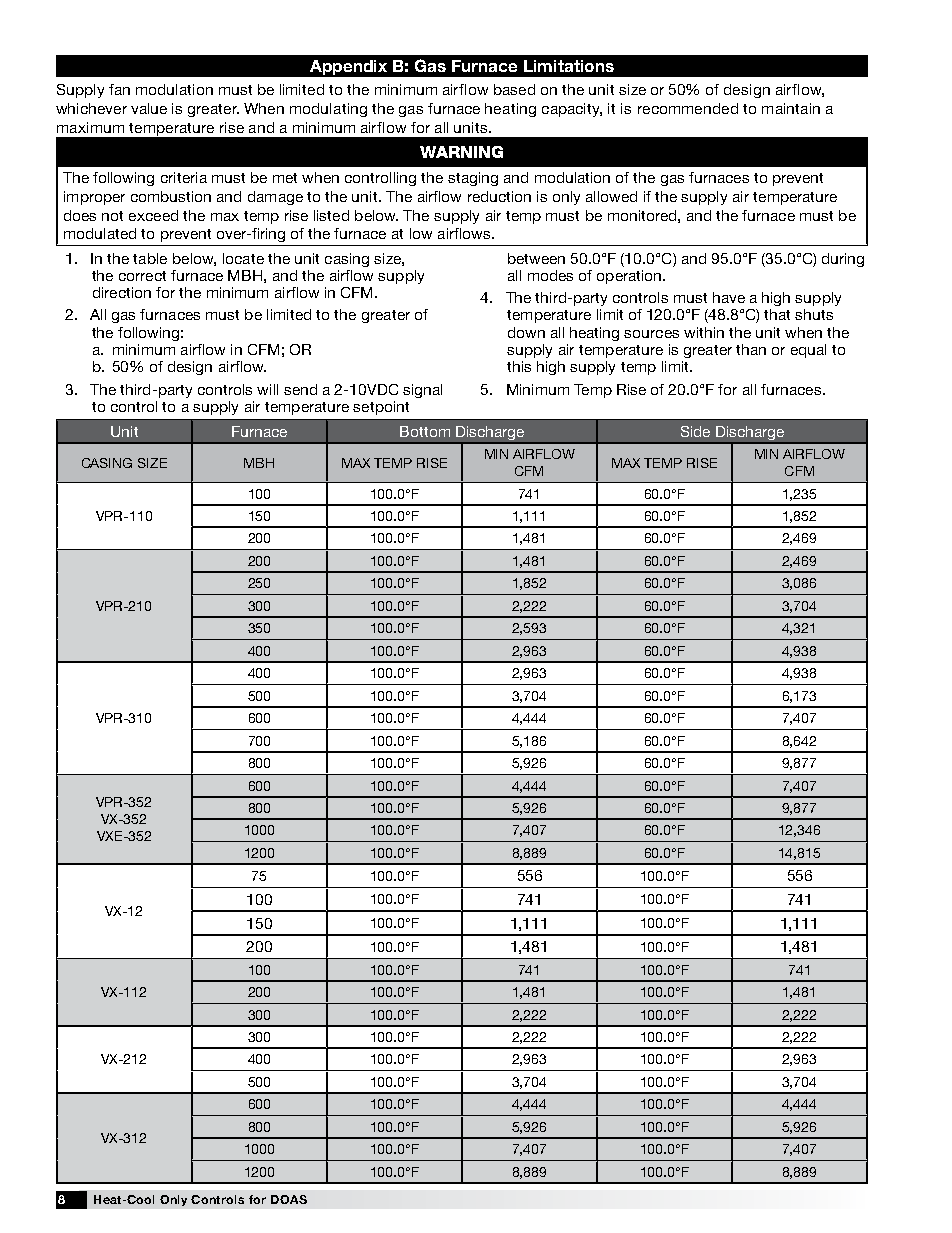  I want to click on down, so click(526, 332).
